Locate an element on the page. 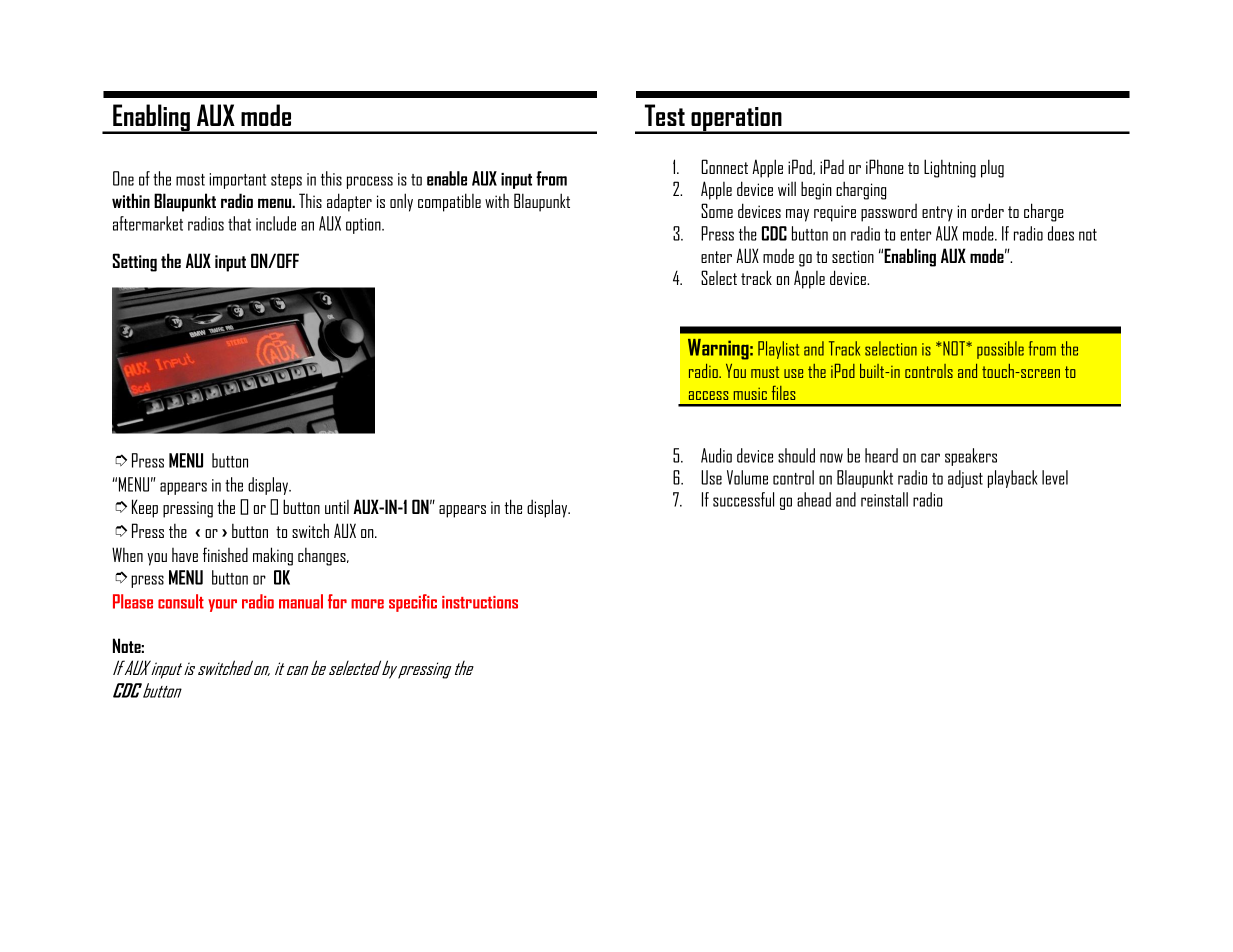 The width and height of the image is (1233, 952). Test is located at coordinates (665, 115).
